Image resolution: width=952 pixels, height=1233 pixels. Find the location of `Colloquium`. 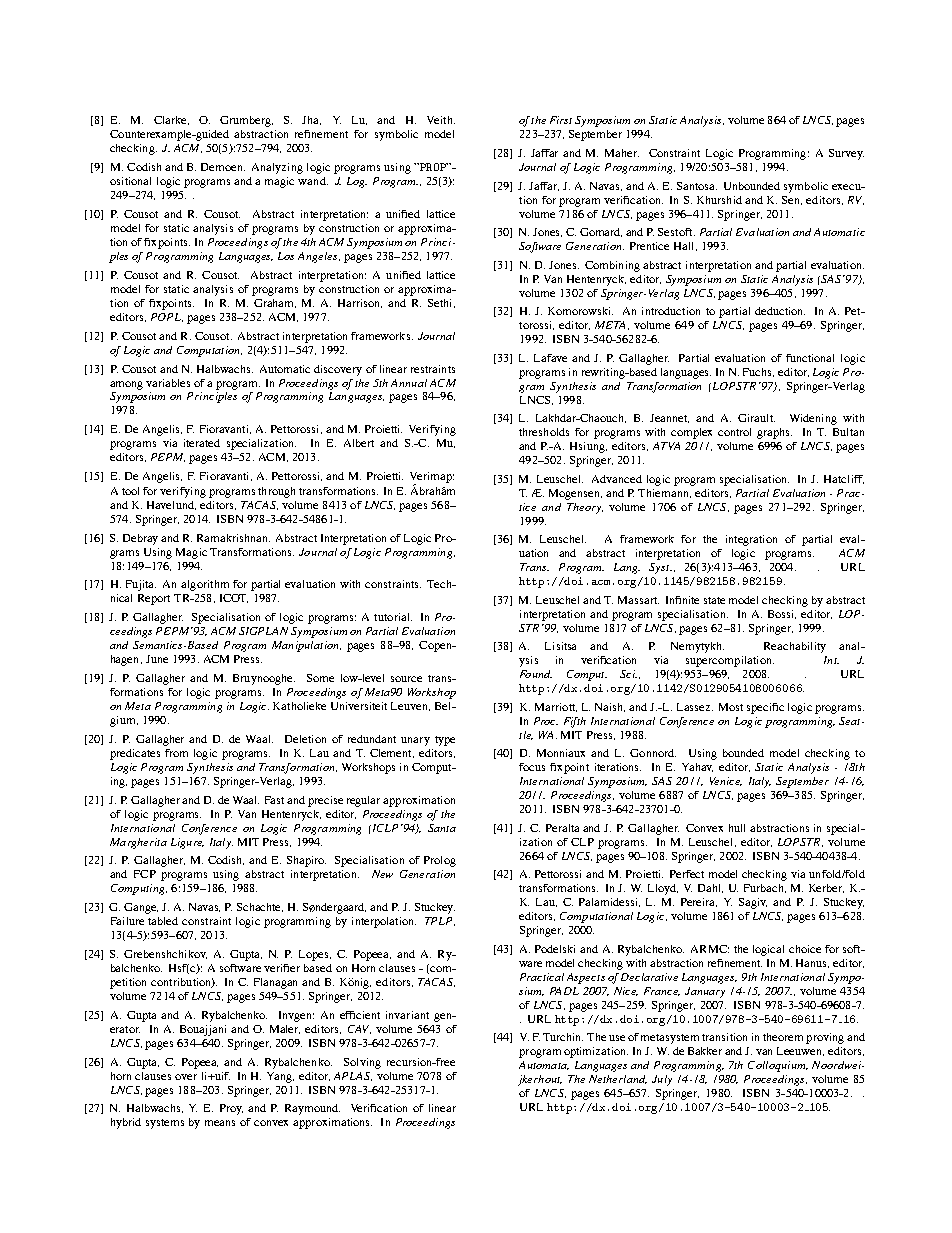

Colloquium is located at coordinates (778, 1066).
